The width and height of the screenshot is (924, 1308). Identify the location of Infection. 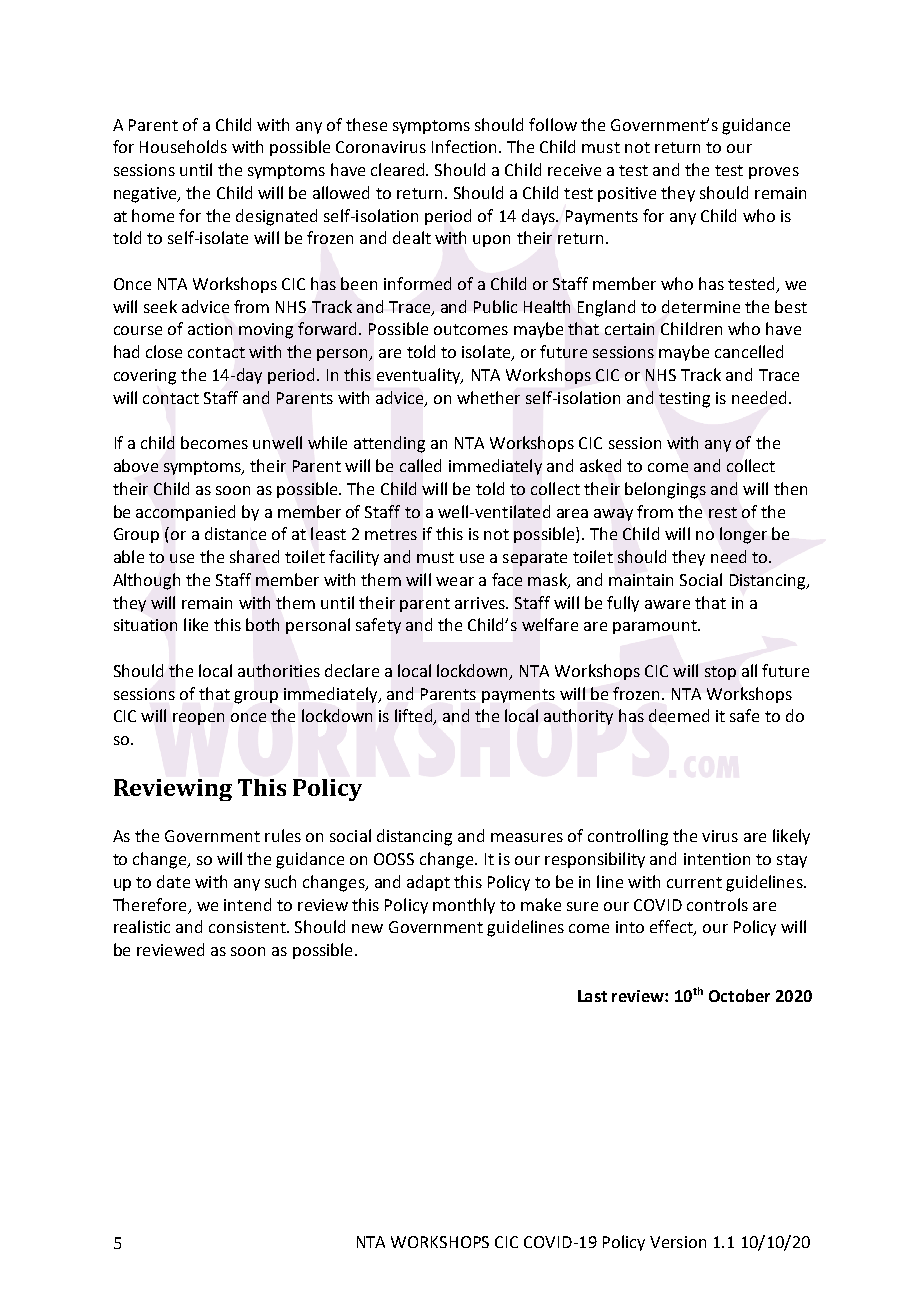
(464, 146).
